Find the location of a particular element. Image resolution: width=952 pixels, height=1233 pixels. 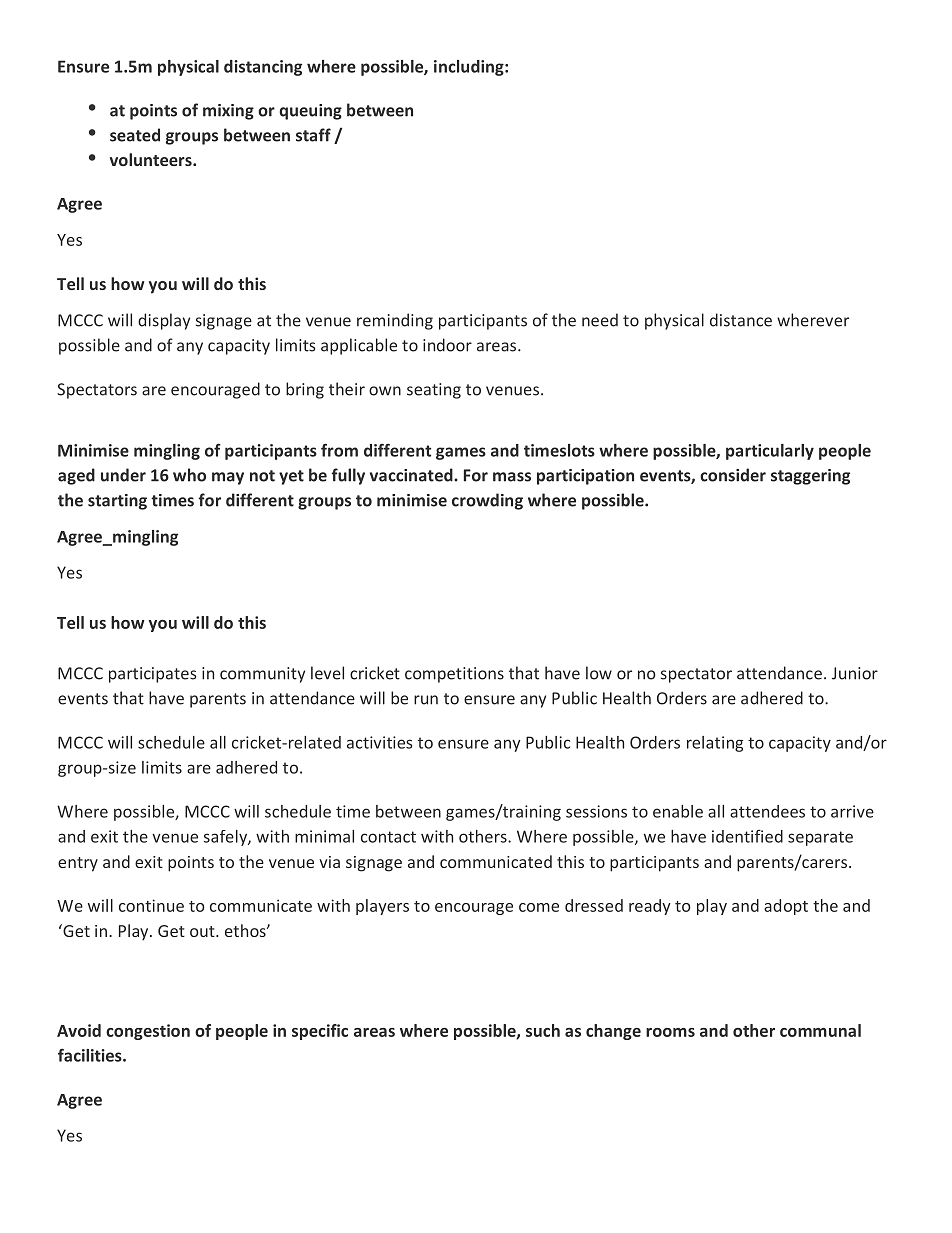

queuing is located at coordinates (310, 112).
